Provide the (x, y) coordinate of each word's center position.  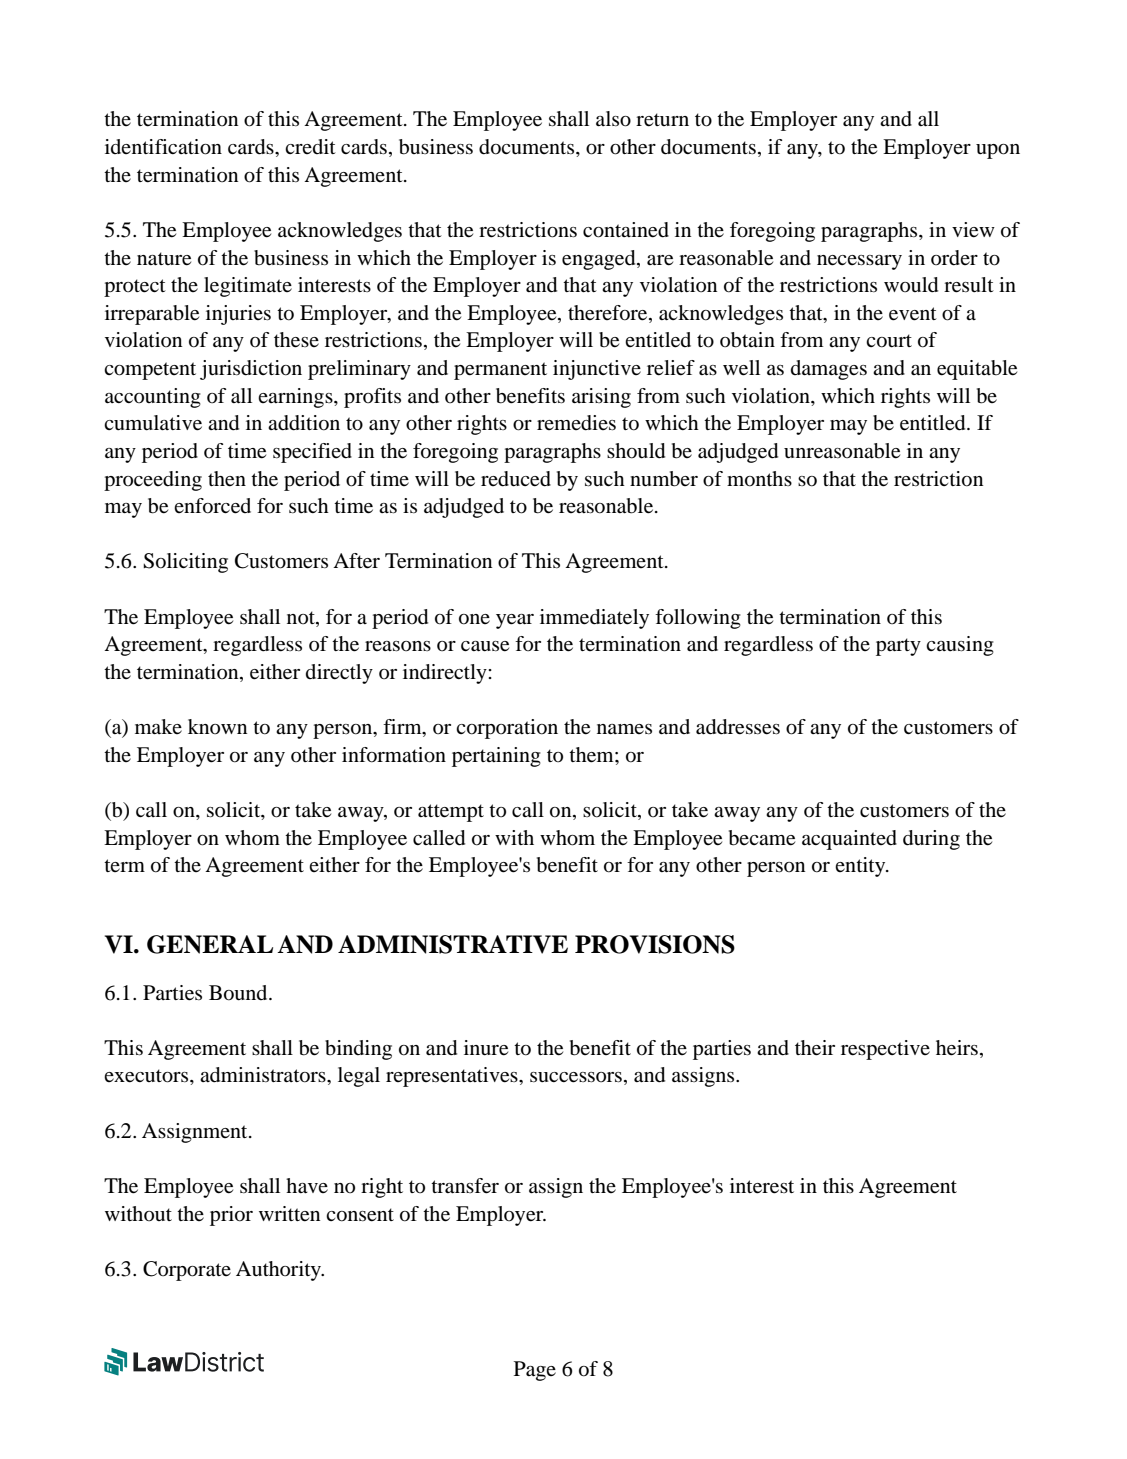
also (613, 119)
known (217, 727)
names (624, 729)
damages (829, 370)
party (898, 647)
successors (576, 1077)
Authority (280, 1271)
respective (885, 1050)
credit (310, 146)
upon (998, 151)
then (227, 479)
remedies (576, 423)
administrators (264, 1075)
